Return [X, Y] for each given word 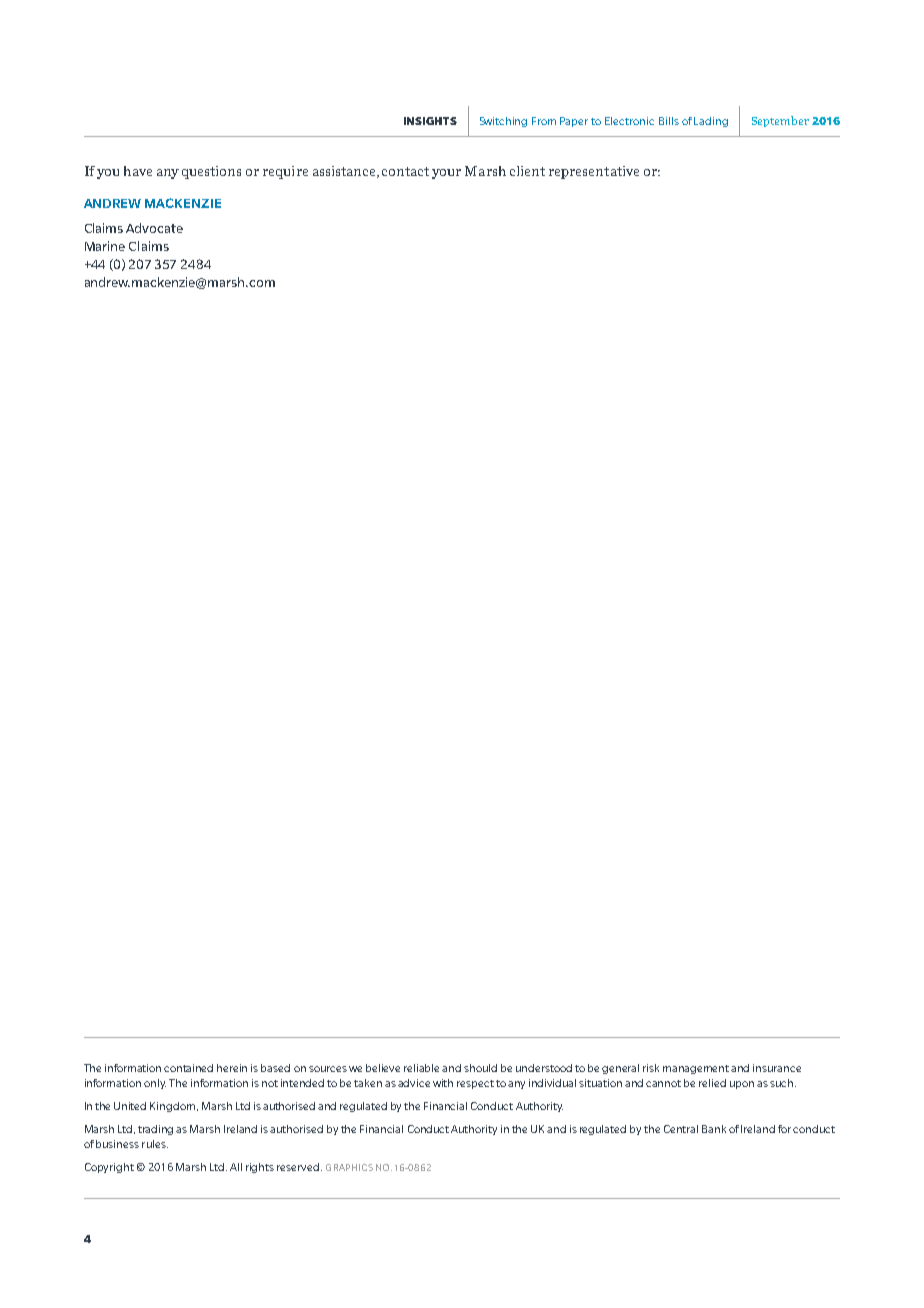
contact [405, 171]
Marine [105, 246]
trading [155, 1130]
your [446, 174]
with [443, 1083]
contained [188, 1068]
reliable [421, 1068]
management [697, 1069]
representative [594, 172]
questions [211, 172]
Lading [711, 122]
